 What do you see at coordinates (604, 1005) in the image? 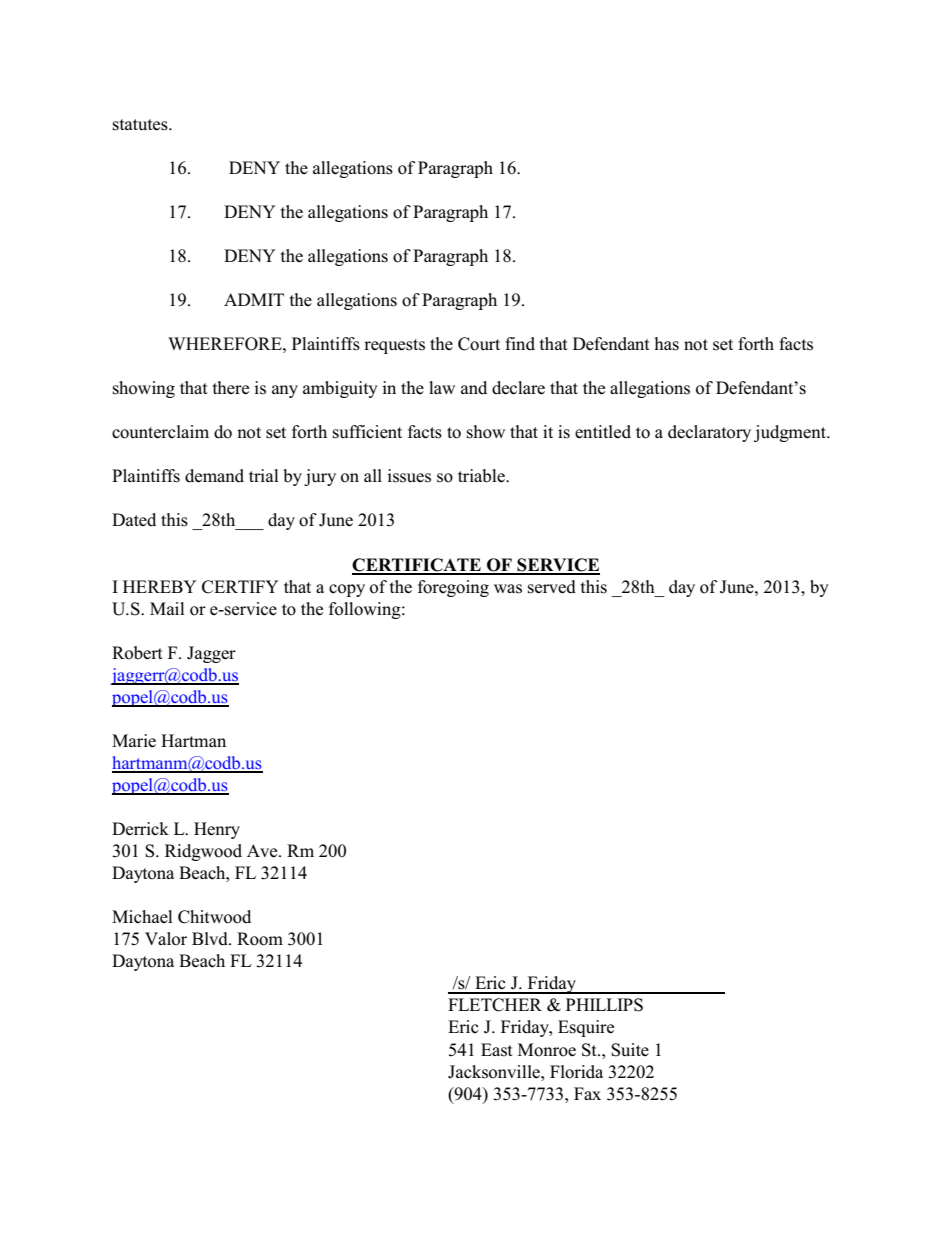
I see `PHILLIPS` at bounding box center [604, 1005].
